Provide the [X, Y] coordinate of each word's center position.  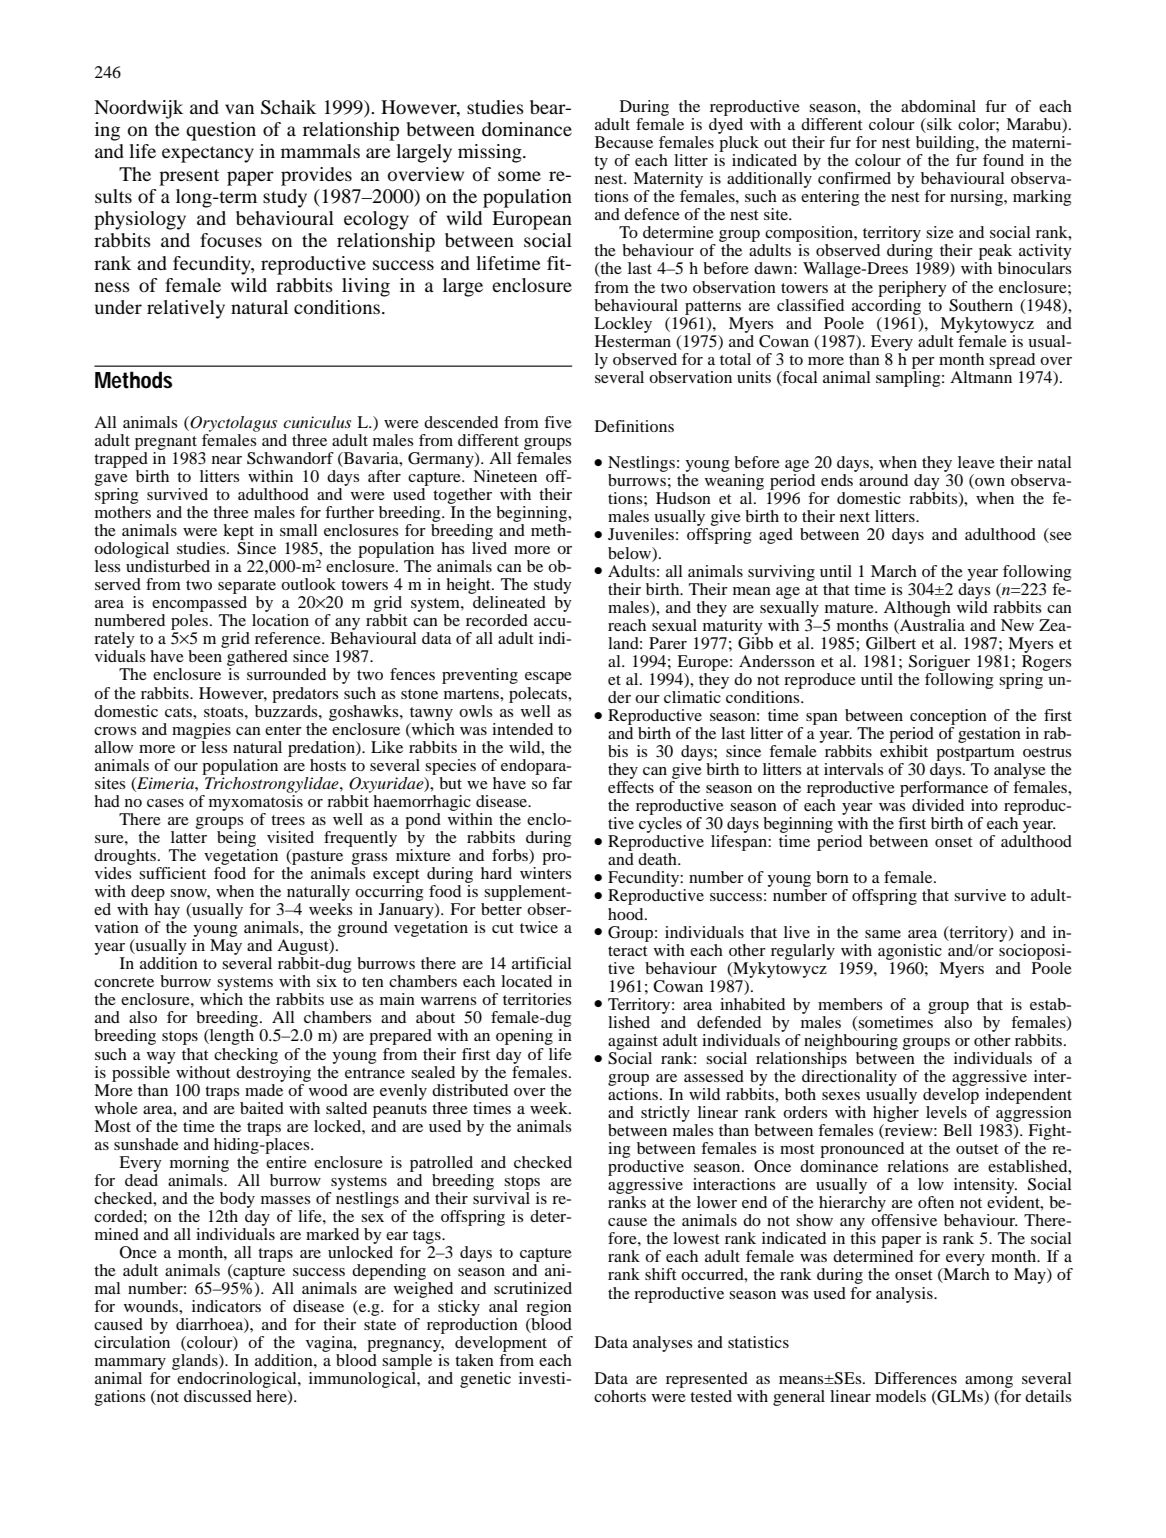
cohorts [620, 1396]
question [221, 131]
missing [491, 153]
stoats [225, 712]
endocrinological [238, 1381]
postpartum [975, 754]
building [946, 144]
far [562, 783]
